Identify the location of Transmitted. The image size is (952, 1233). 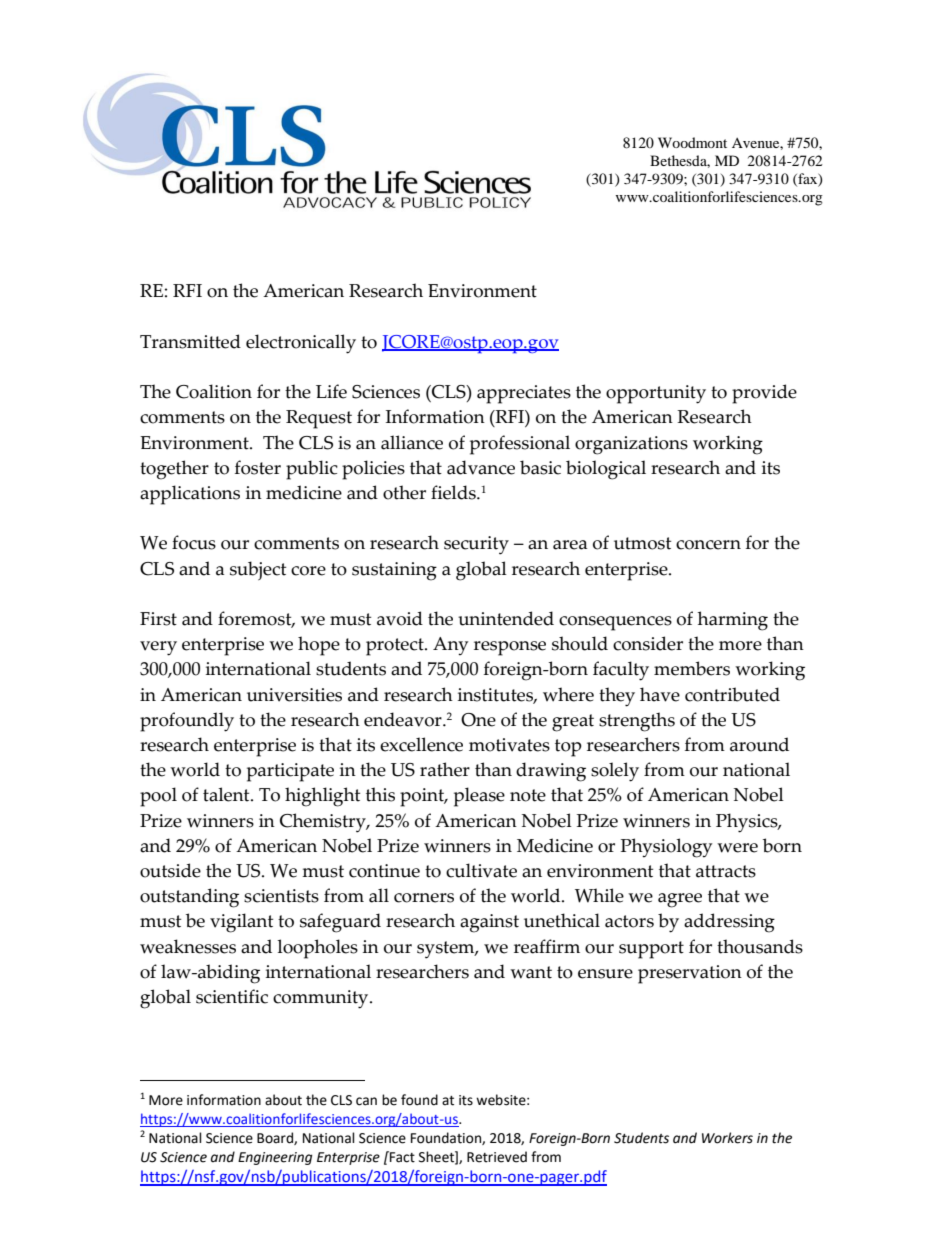
(190, 341).
